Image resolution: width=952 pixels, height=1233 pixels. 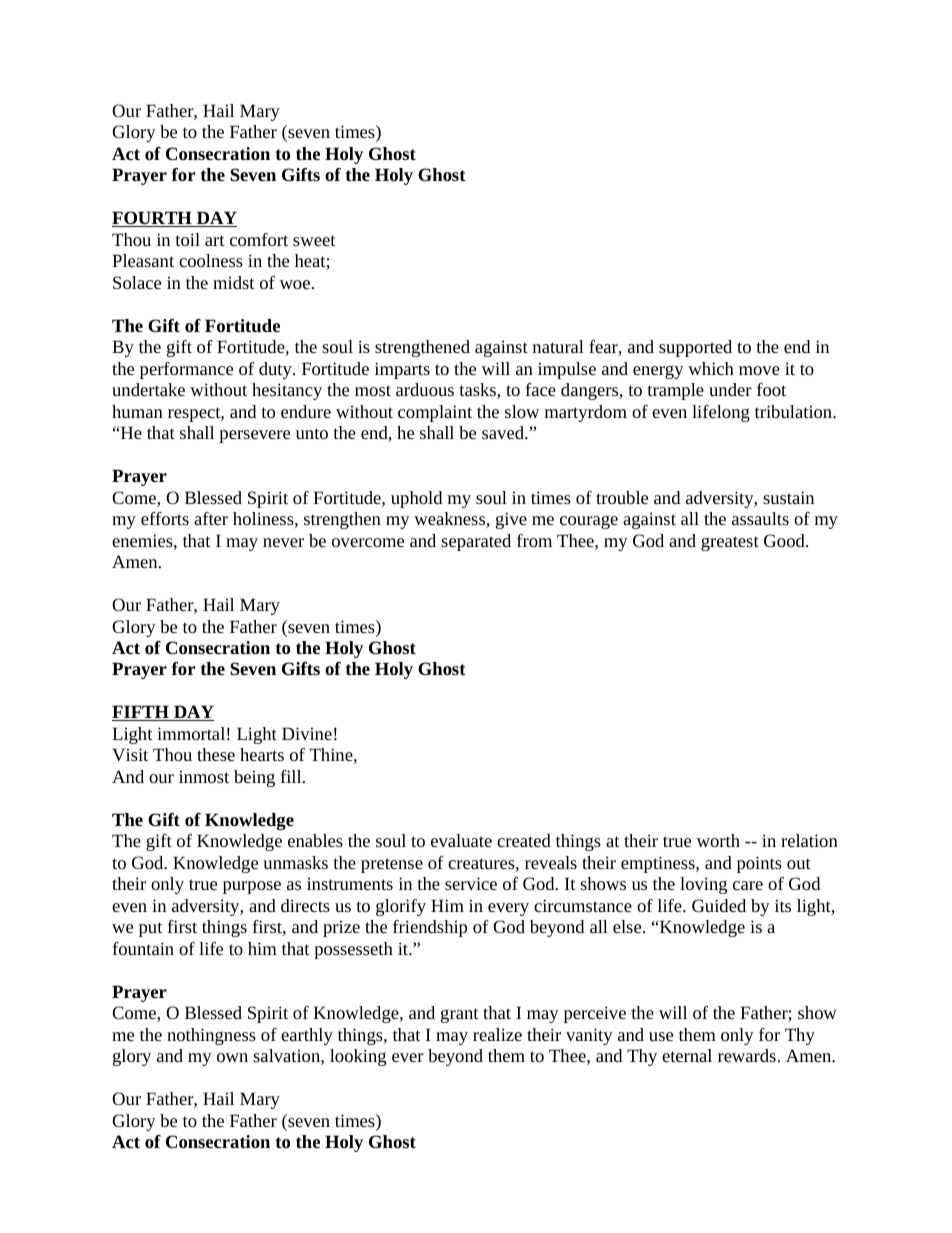 I want to click on purpose, so click(x=252, y=887).
